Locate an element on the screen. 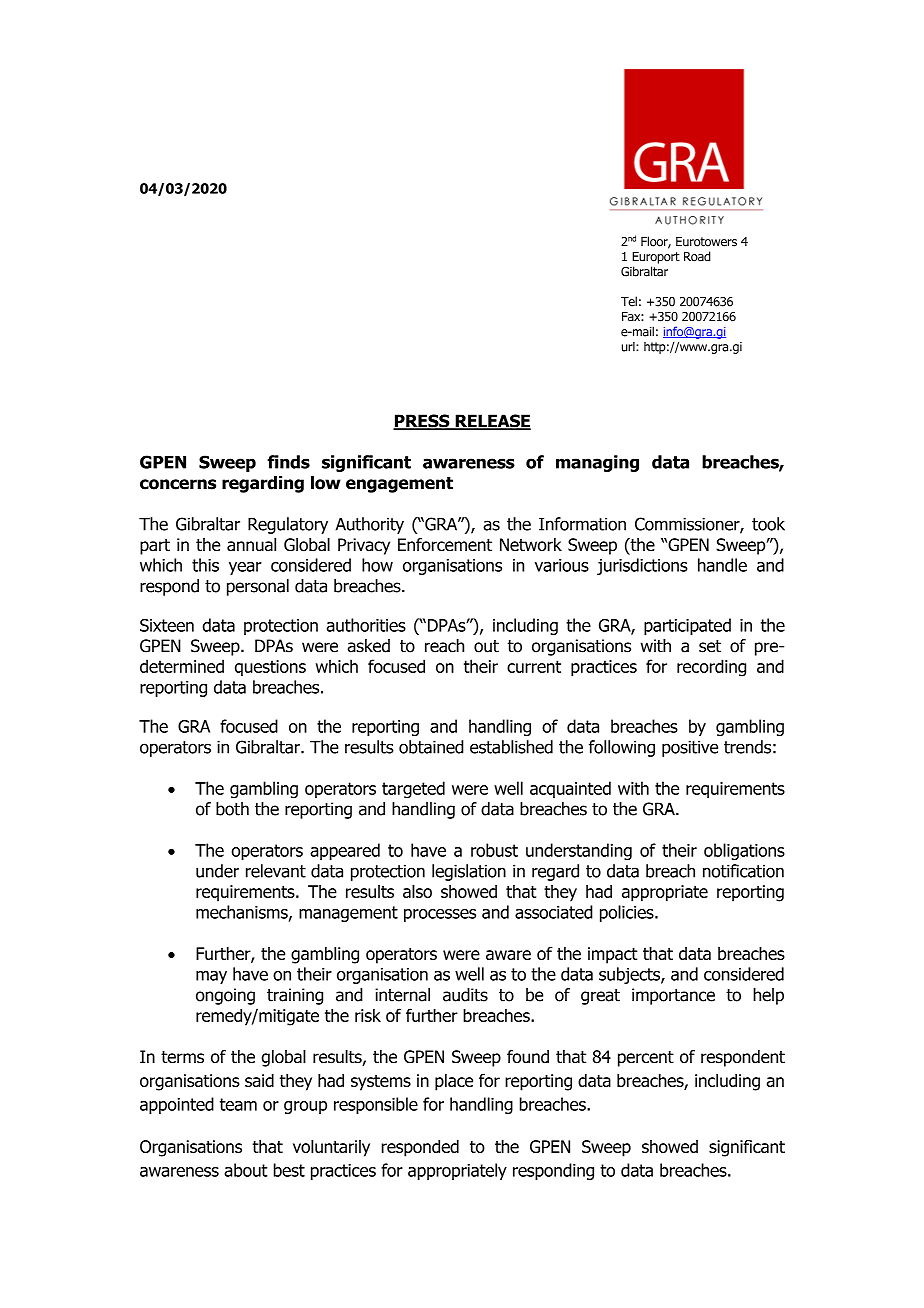 The image size is (924, 1308). personal is located at coordinates (258, 587).
